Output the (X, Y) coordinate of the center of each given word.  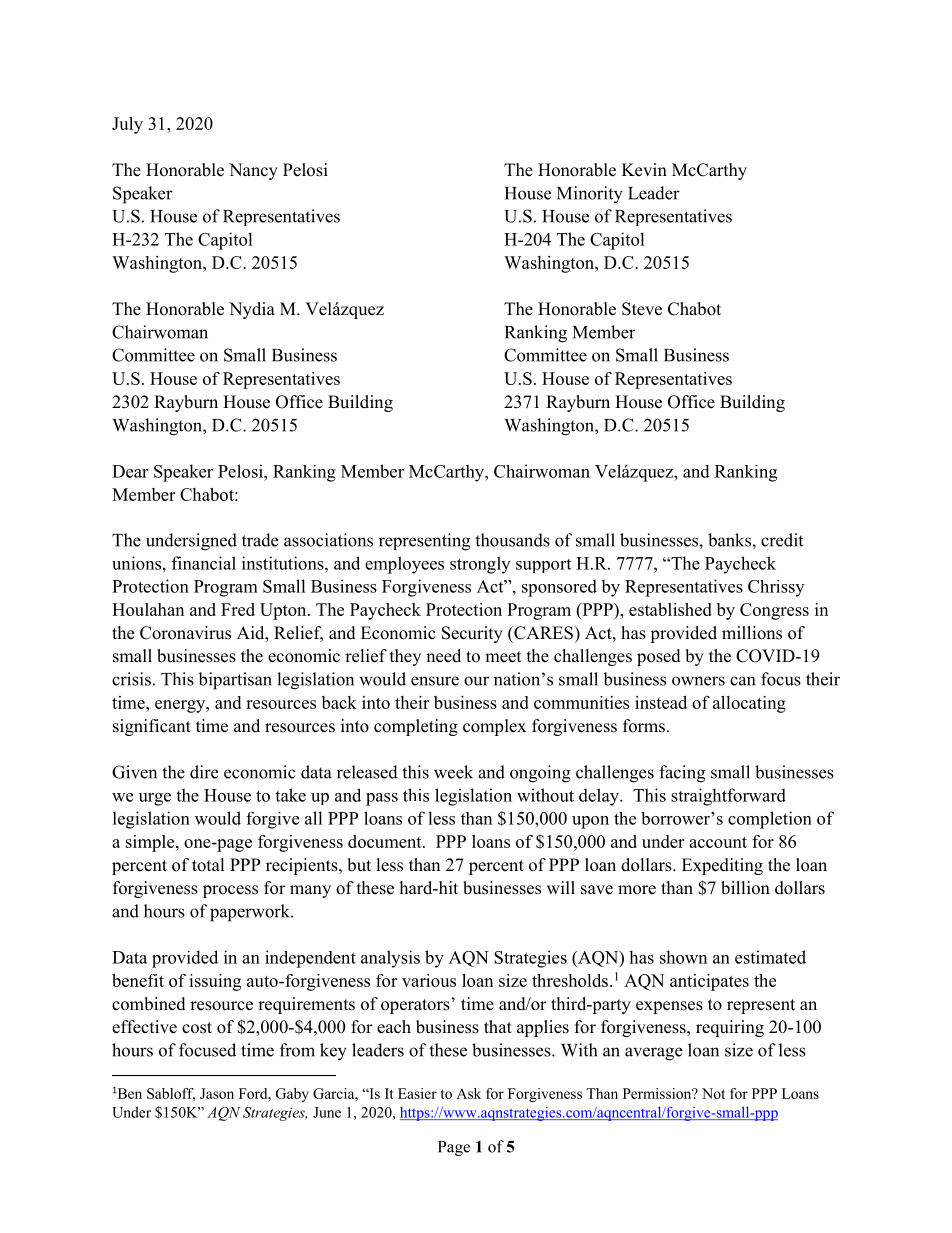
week (453, 772)
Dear (130, 471)
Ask (468, 1093)
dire (204, 772)
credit (782, 540)
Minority (590, 195)
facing (682, 774)
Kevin (644, 170)
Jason (217, 1093)
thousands (512, 540)
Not (713, 1093)
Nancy (253, 171)
